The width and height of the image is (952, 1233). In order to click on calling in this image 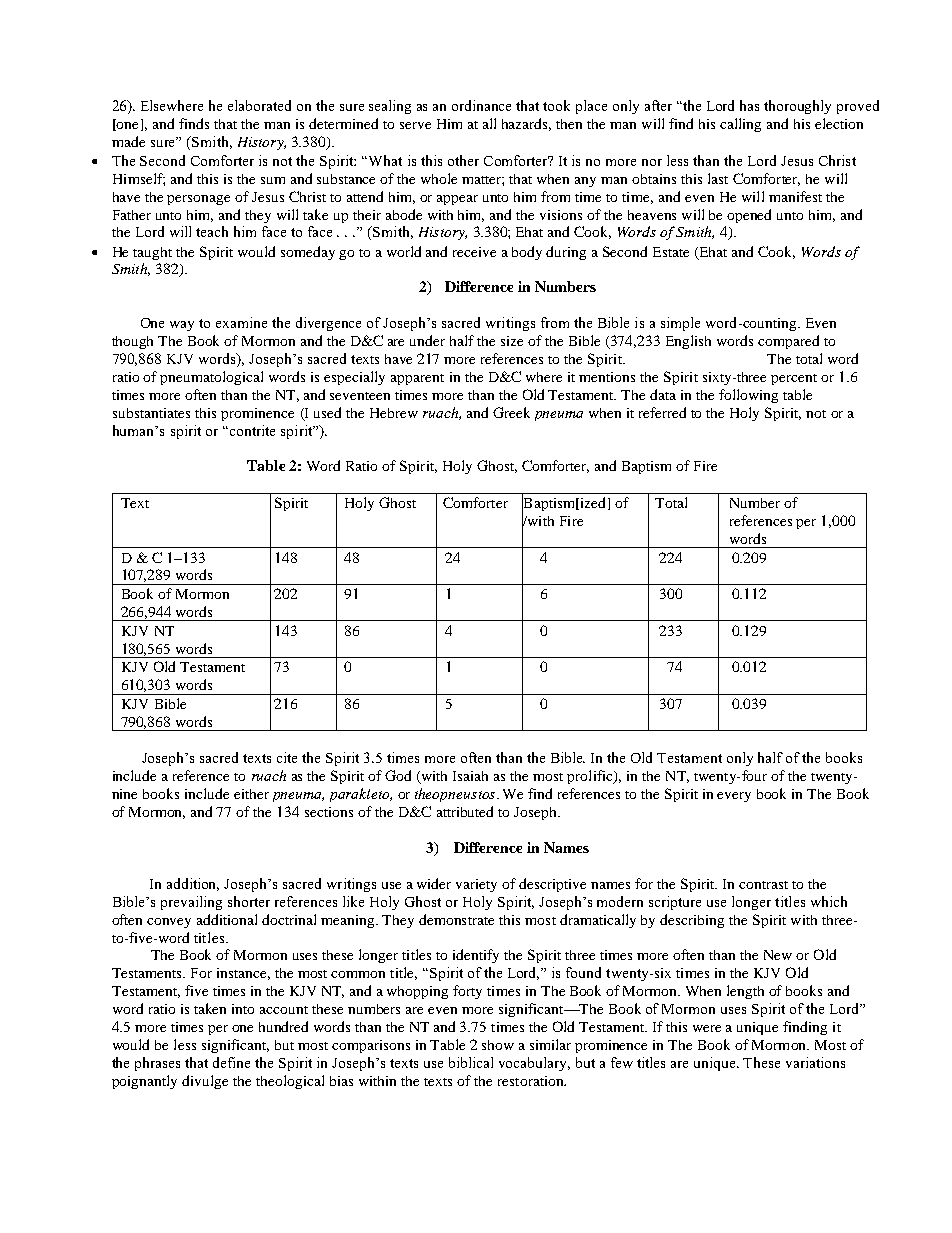, I will do `click(740, 125)`.
